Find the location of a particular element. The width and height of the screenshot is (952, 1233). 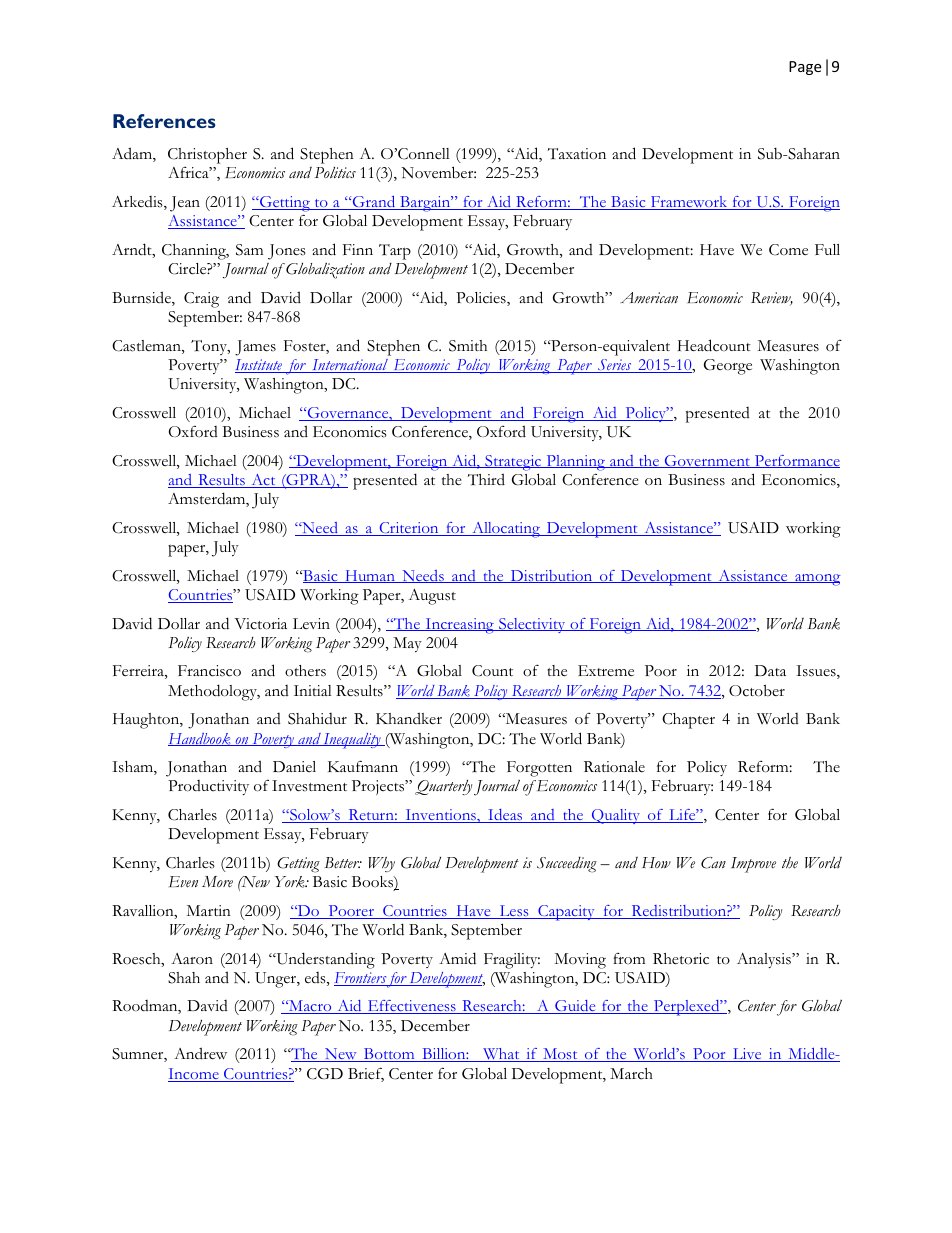

Forgotten is located at coordinates (539, 769).
